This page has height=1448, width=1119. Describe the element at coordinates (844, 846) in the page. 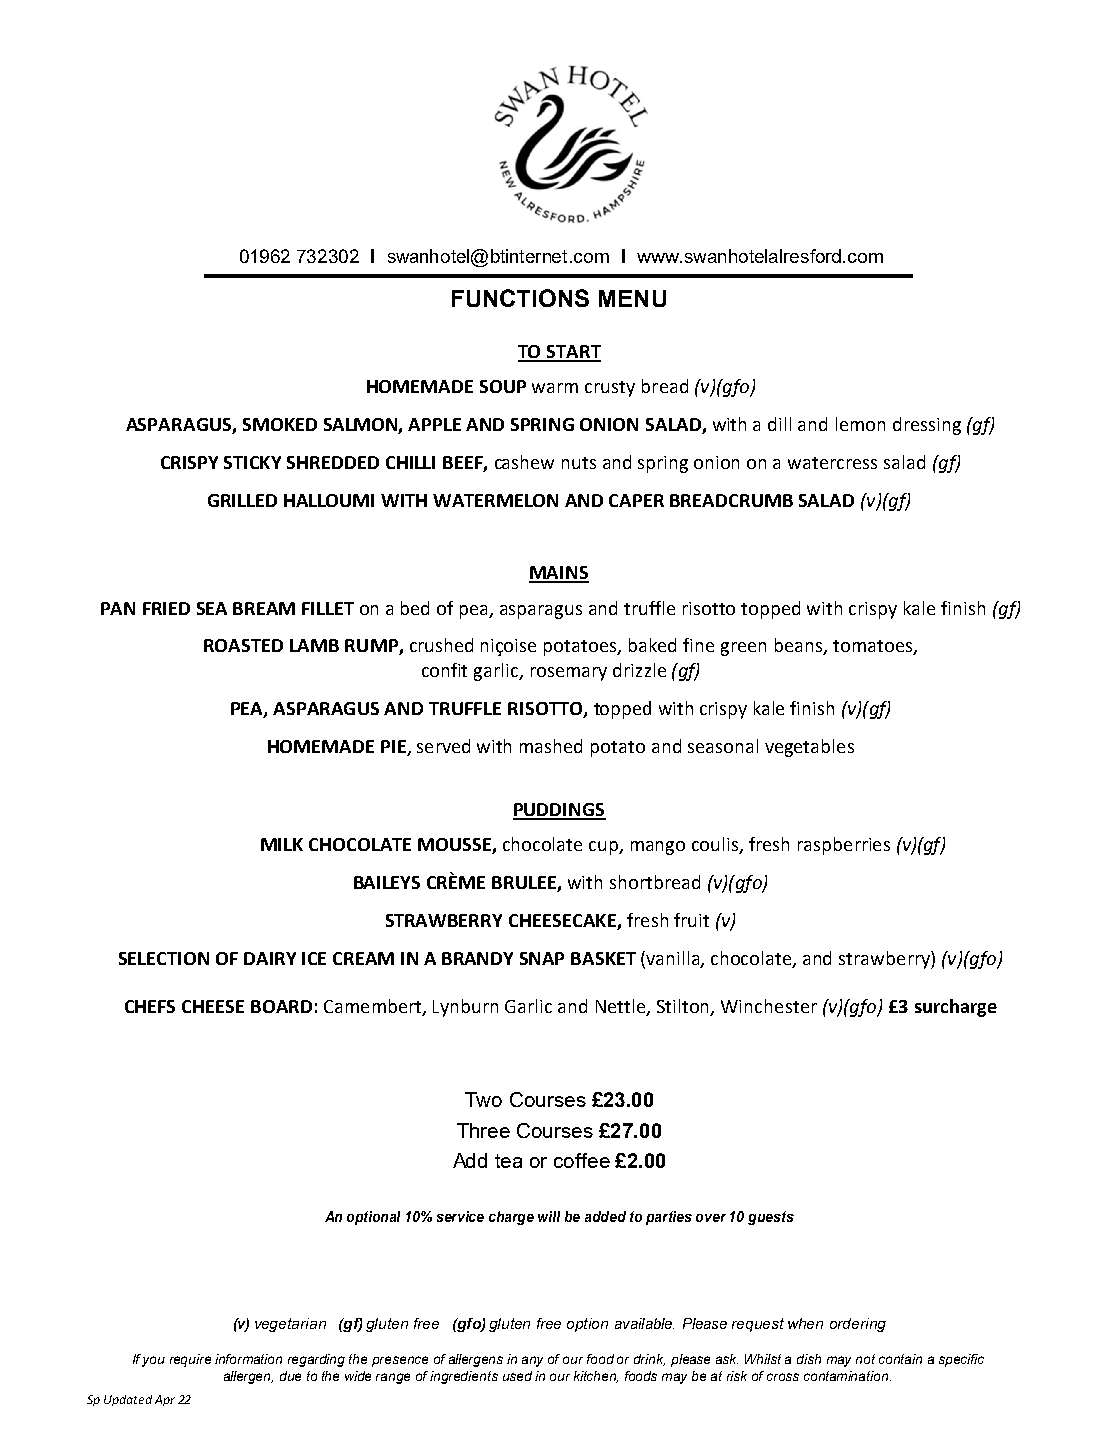

I see `raspberries` at that location.
